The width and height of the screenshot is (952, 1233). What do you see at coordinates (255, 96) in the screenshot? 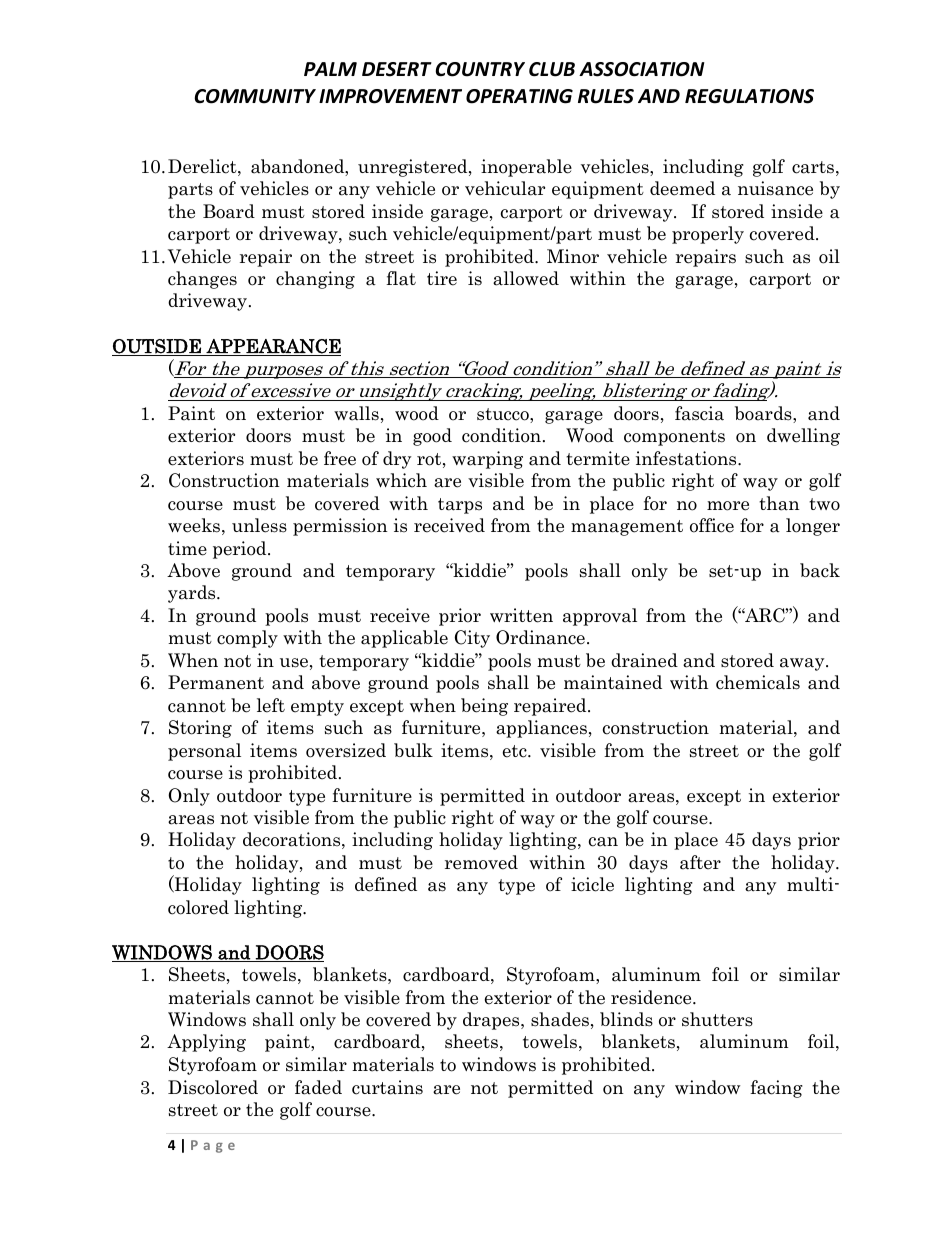
I see `COMMUNITY` at bounding box center [255, 96].
